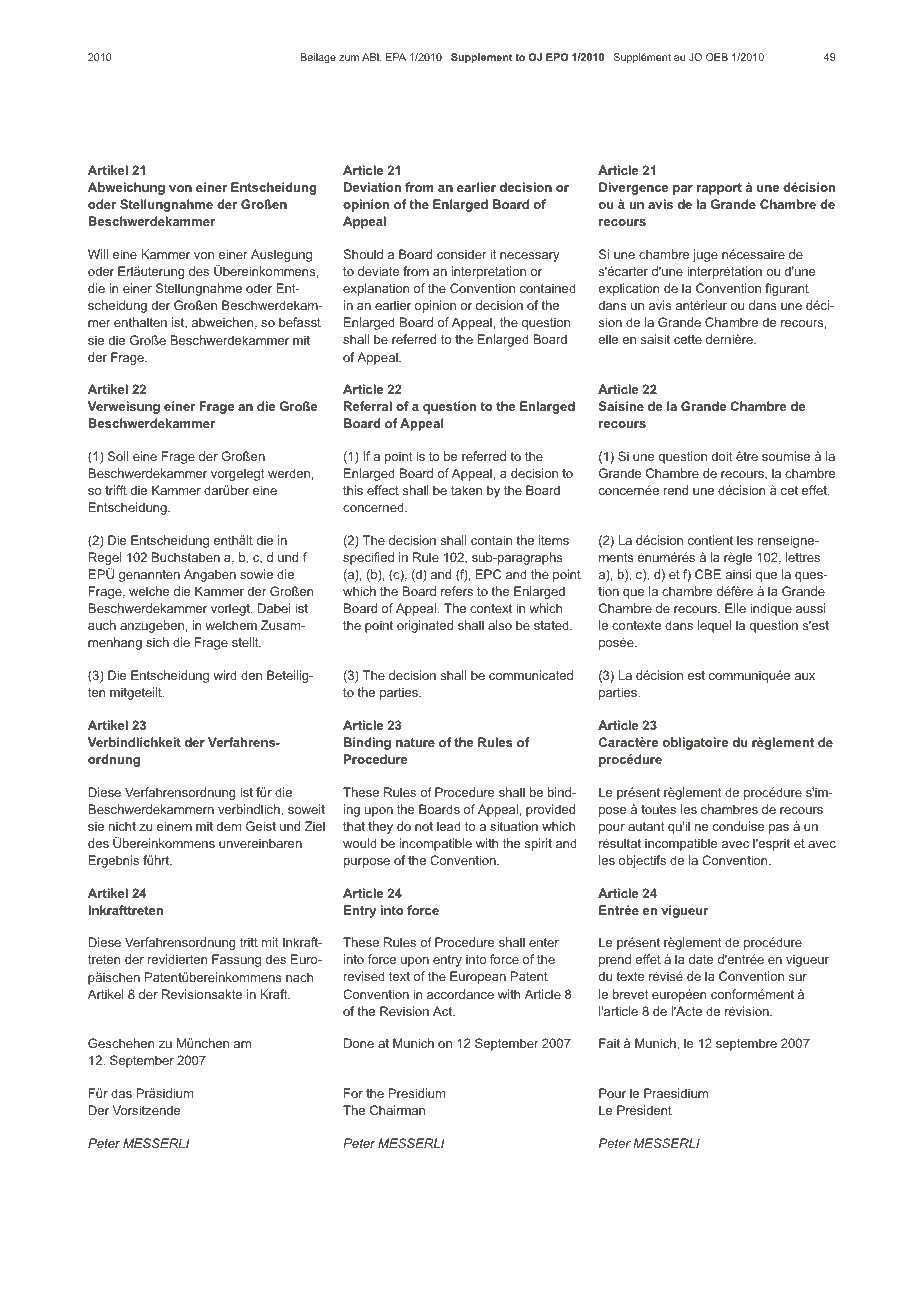 Image resolution: width=924 pixels, height=1308 pixels. What do you see at coordinates (708, 574) in the screenshot?
I see `CBE` at bounding box center [708, 574].
